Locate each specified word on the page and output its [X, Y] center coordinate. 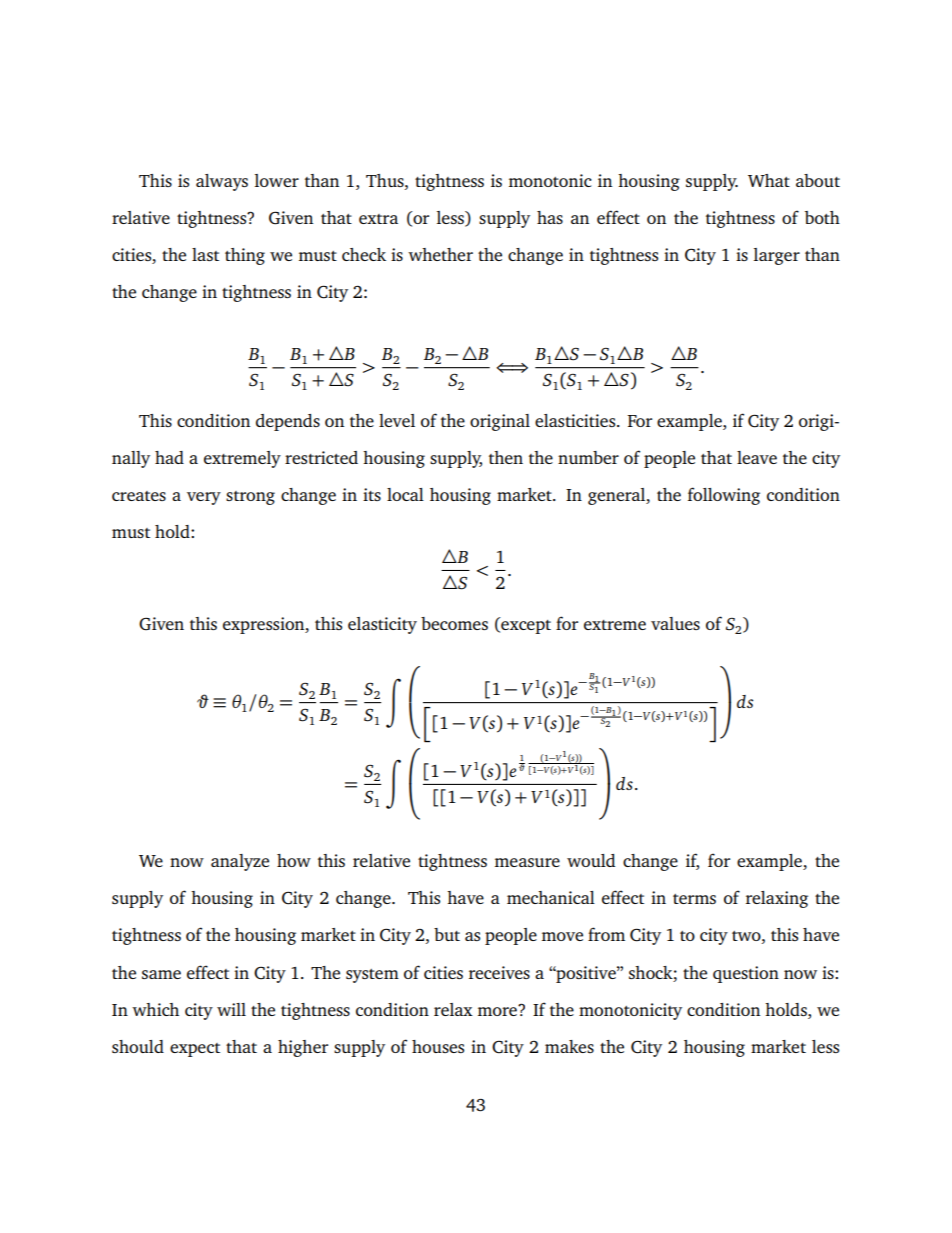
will [231, 1009]
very [204, 498]
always [222, 182]
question [746, 974]
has [550, 217]
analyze [240, 862]
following [724, 496]
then [506, 457]
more [498, 1010]
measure [527, 862]
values [675, 623]
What [769, 180]
